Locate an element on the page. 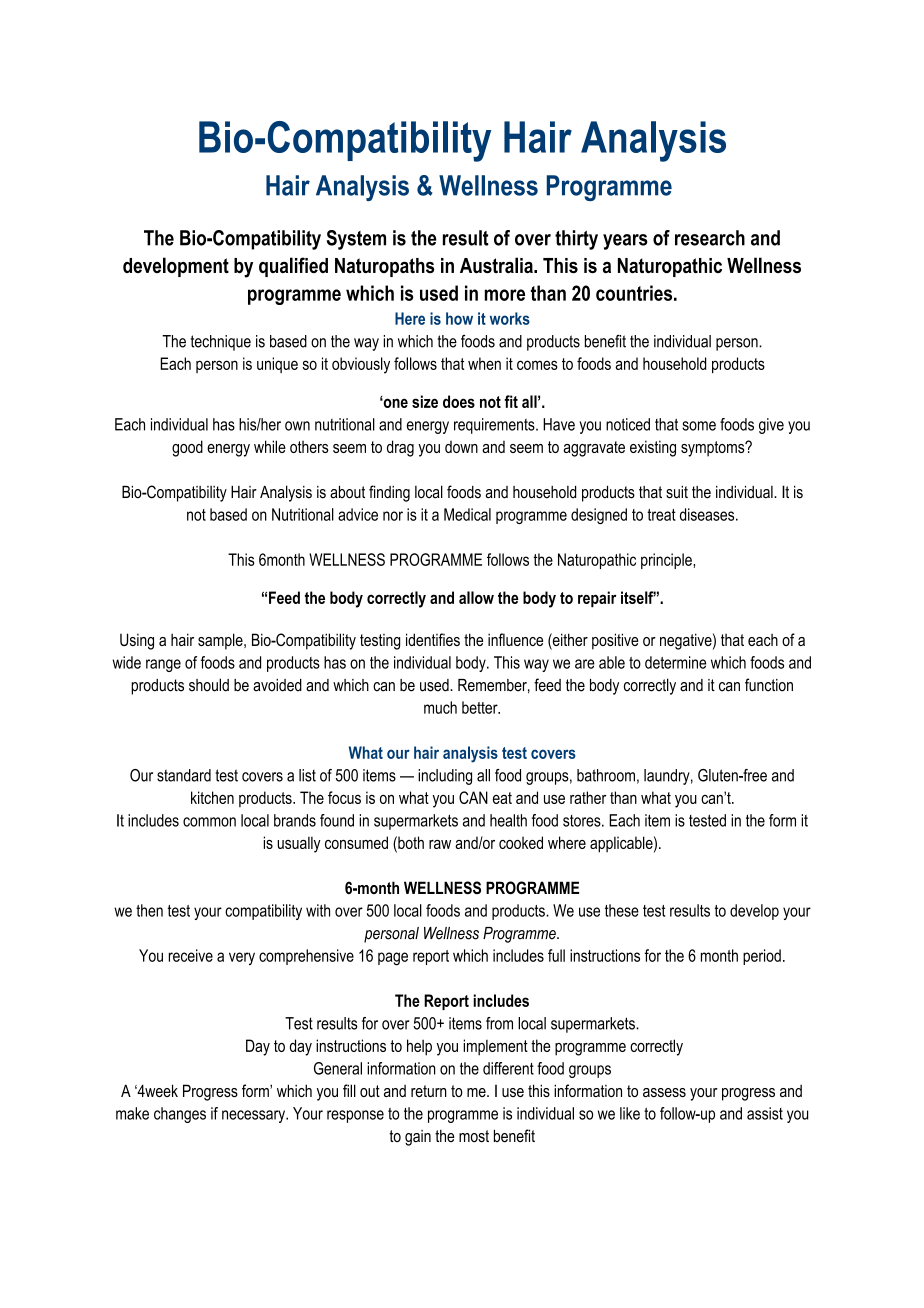  changes is located at coordinates (180, 1115).
